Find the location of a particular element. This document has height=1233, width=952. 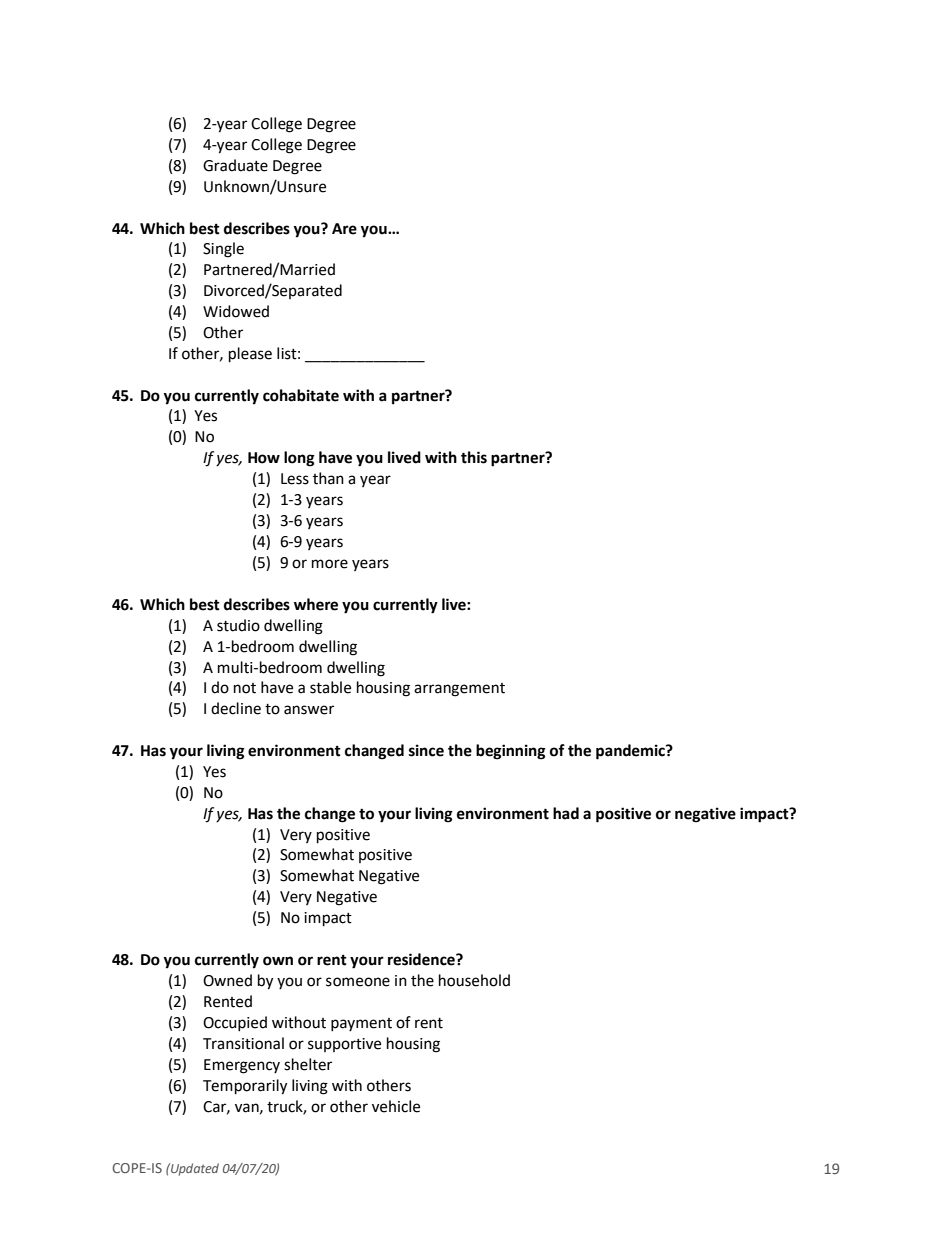

arrangement is located at coordinates (459, 690).
